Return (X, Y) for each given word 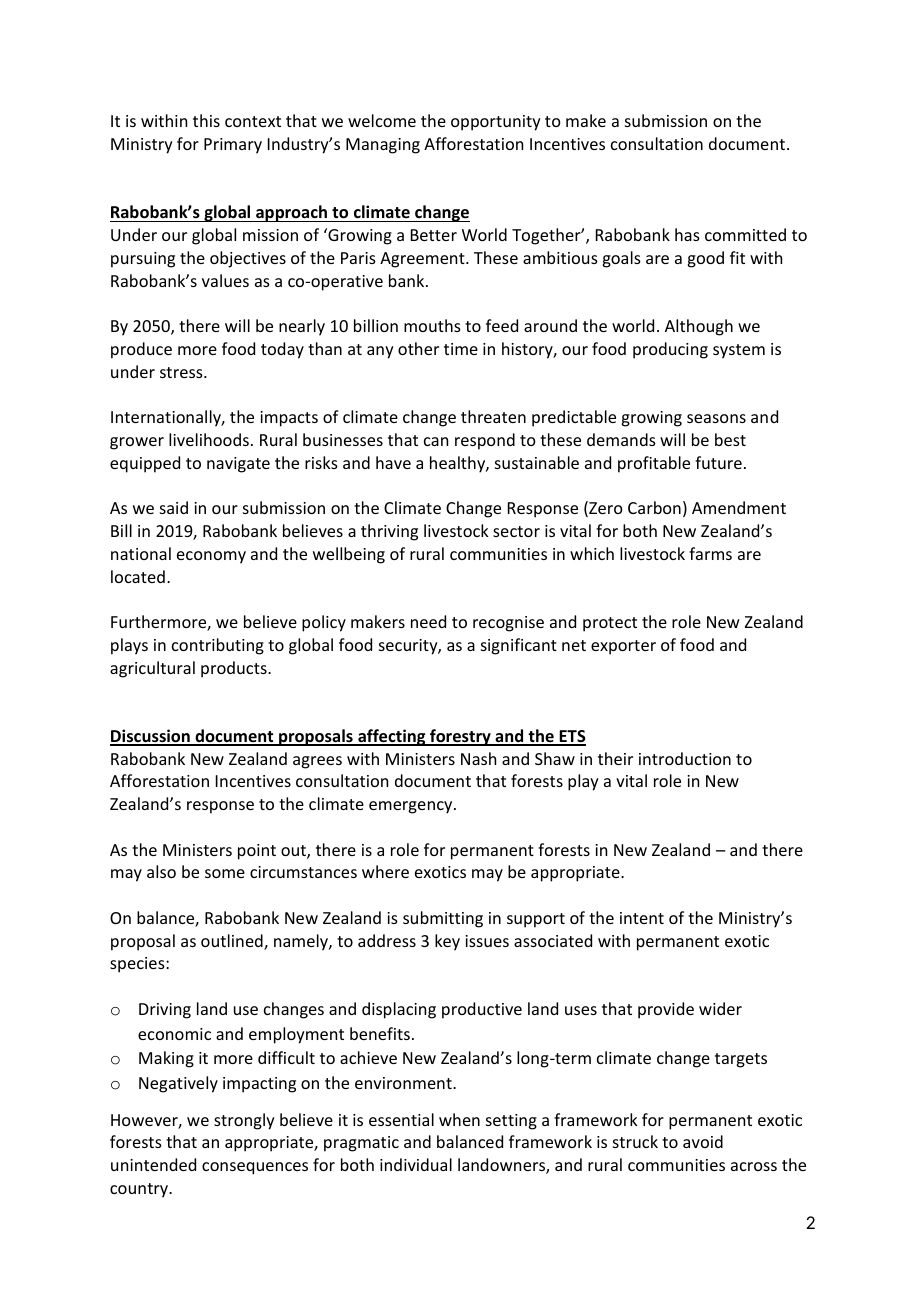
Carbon (654, 507)
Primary (233, 146)
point (257, 852)
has (687, 234)
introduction (685, 758)
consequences (255, 1168)
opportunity (496, 123)
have (393, 462)
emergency (412, 807)
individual (416, 1164)
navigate (238, 465)
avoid (703, 1141)
